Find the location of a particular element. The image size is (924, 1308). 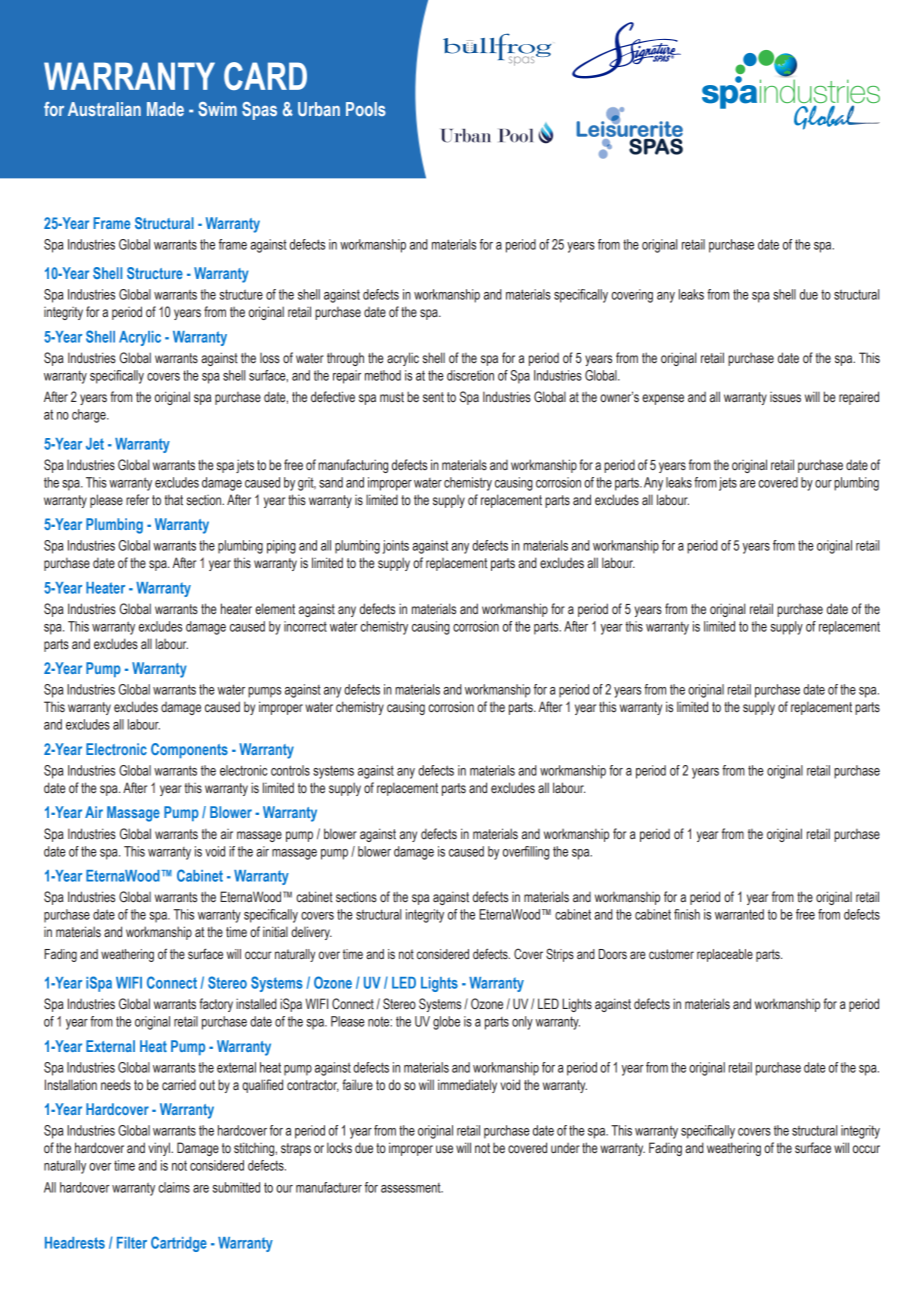

Components is located at coordinates (189, 751).
